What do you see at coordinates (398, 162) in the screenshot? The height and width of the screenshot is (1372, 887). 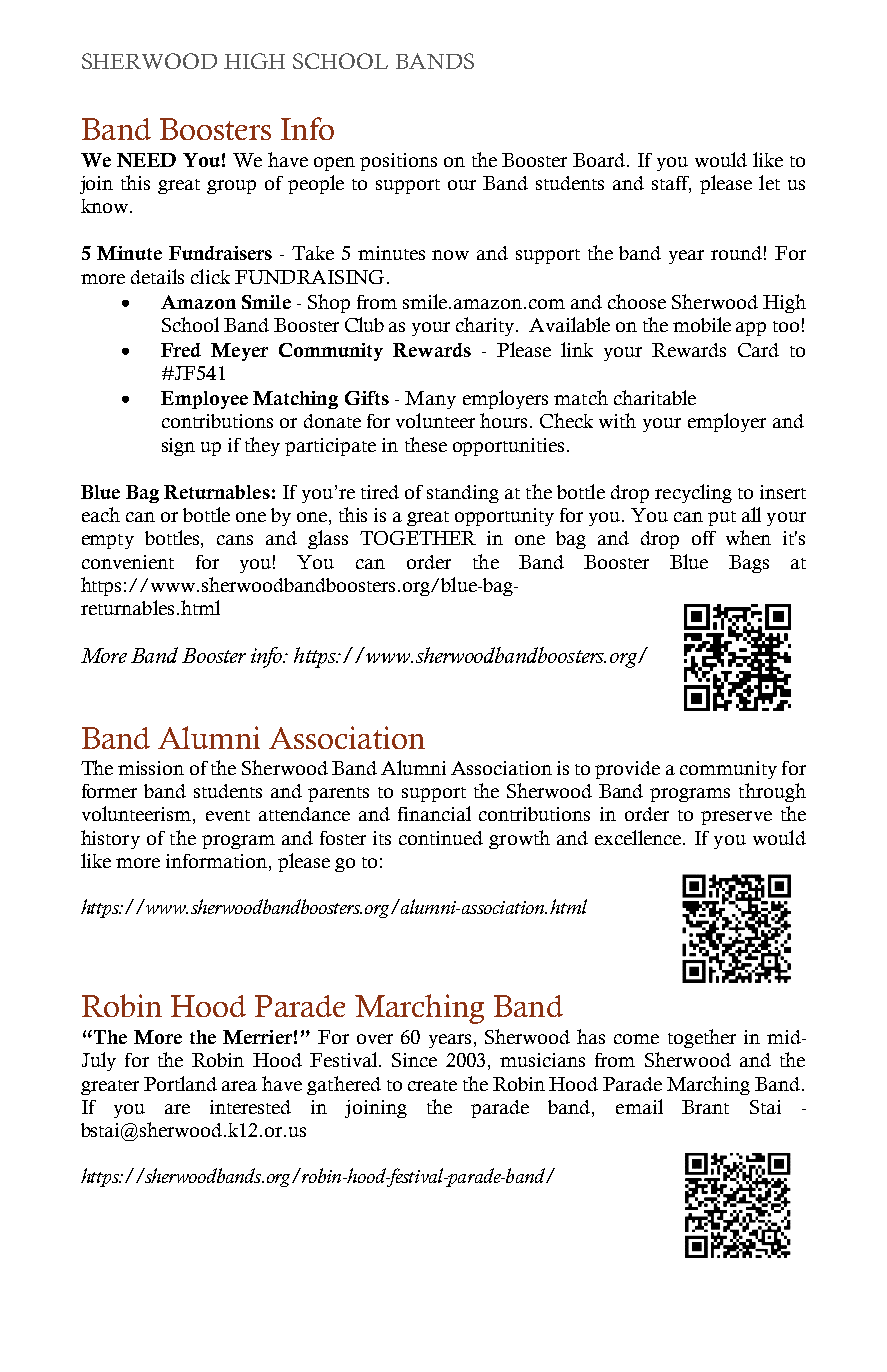 I see `positions` at bounding box center [398, 162].
